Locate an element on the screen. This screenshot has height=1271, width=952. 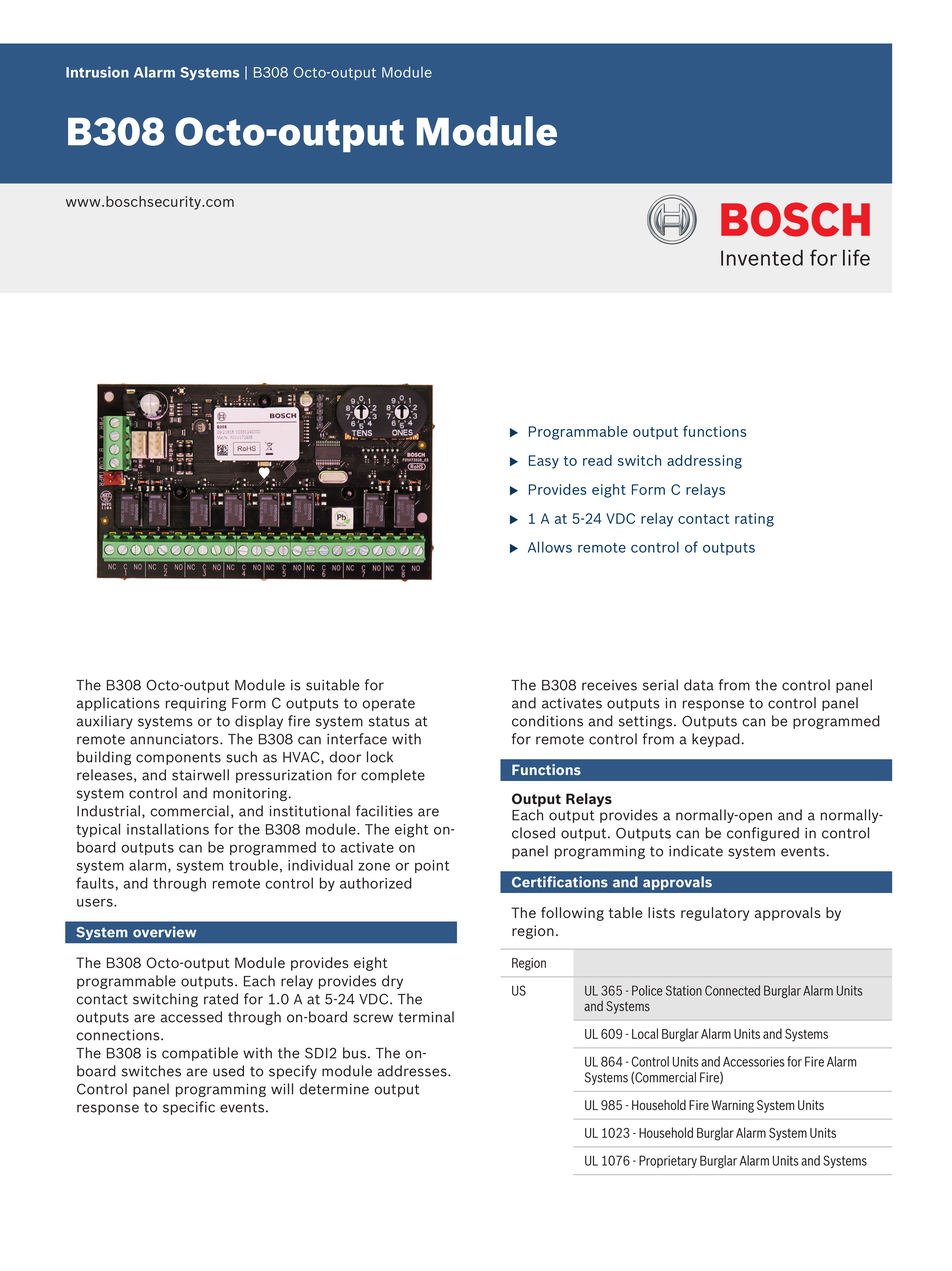
addressing is located at coordinates (704, 462).
